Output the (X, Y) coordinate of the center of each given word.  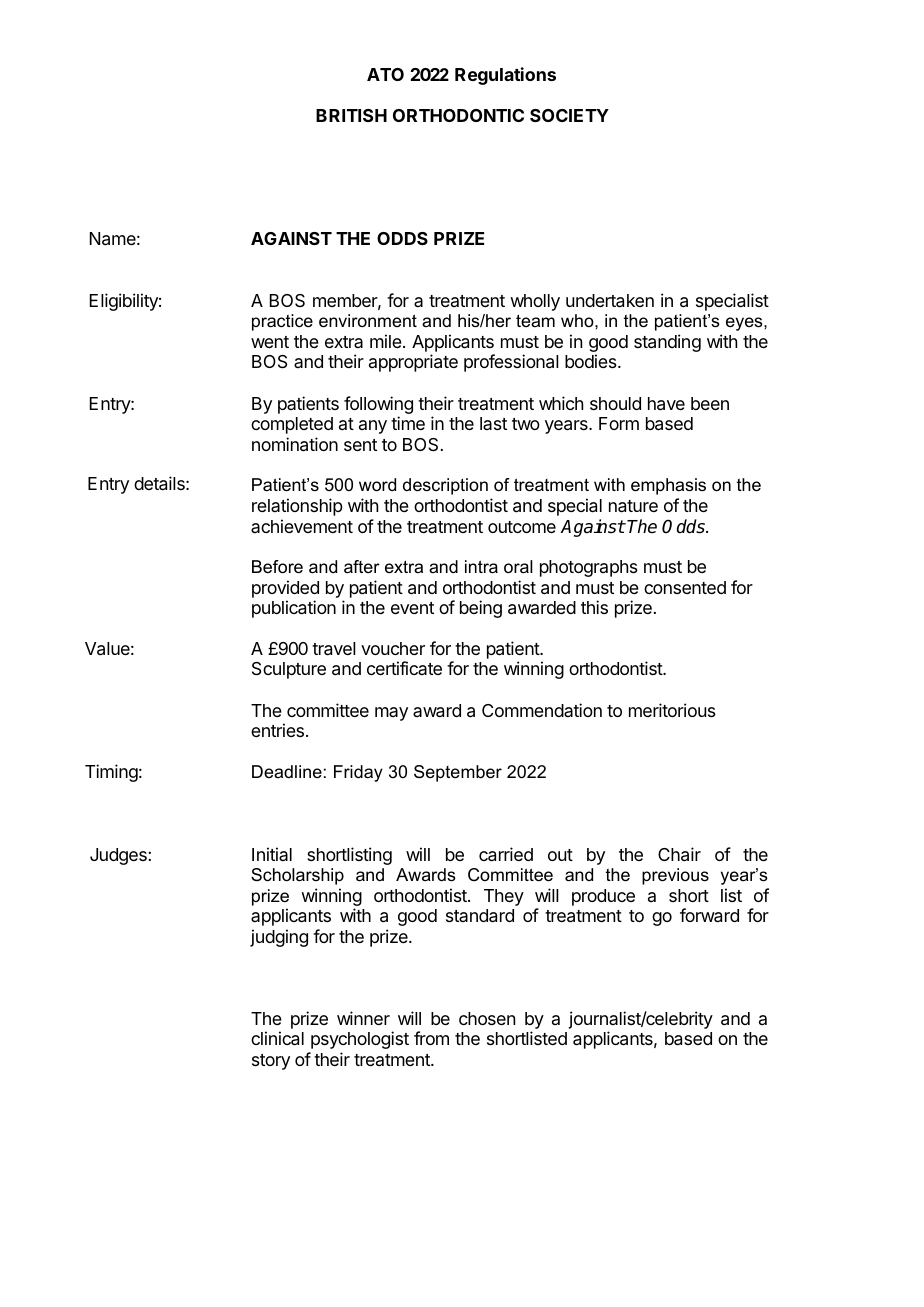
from (431, 1038)
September (458, 773)
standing (667, 343)
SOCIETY (569, 115)
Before (277, 567)
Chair (679, 854)
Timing (111, 773)
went (270, 342)
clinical (277, 1038)
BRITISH (351, 115)
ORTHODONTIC (458, 115)
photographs (589, 568)
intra (481, 567)
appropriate (413, 363)
